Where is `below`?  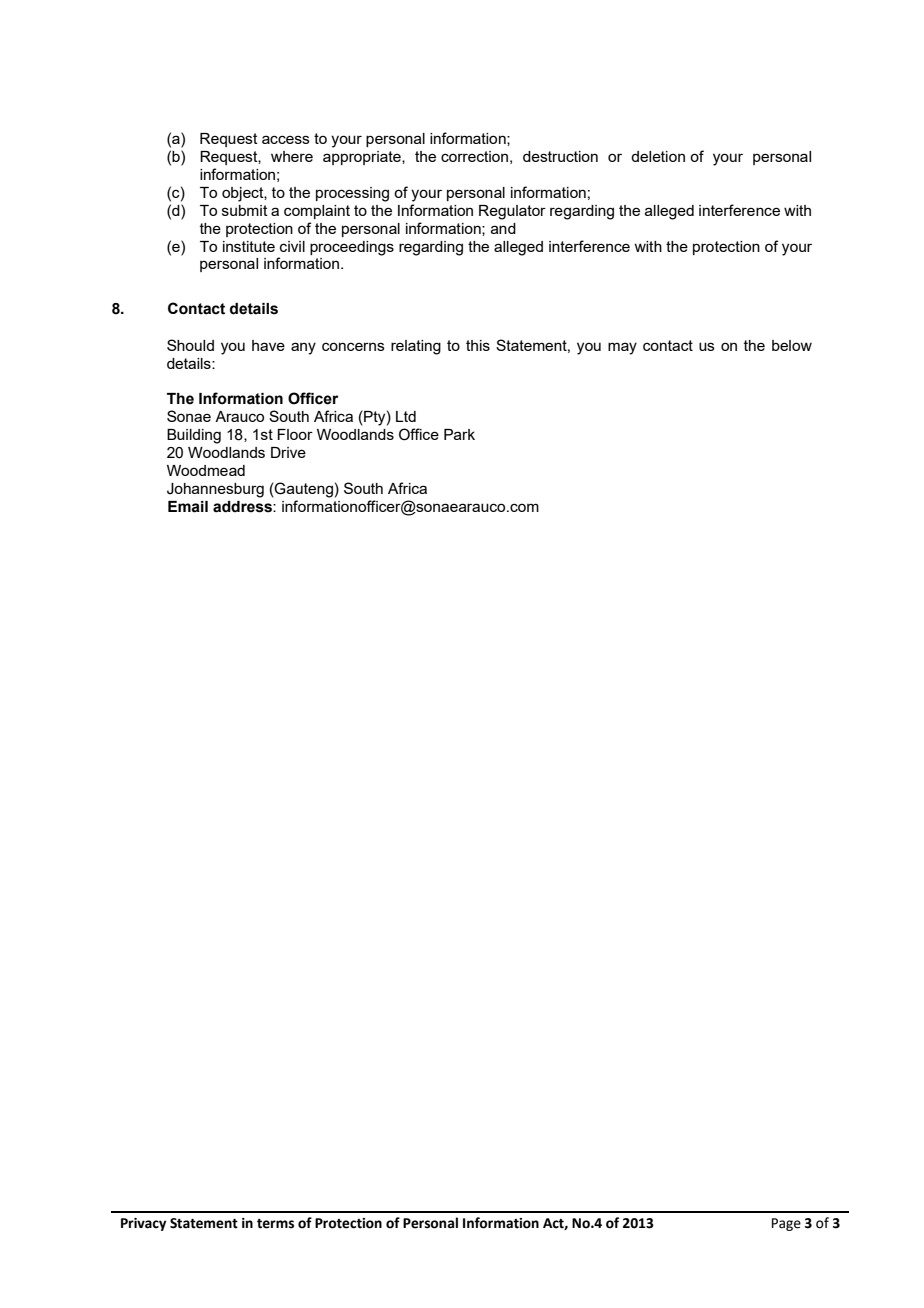 below is located at coordinates (792, 345).
